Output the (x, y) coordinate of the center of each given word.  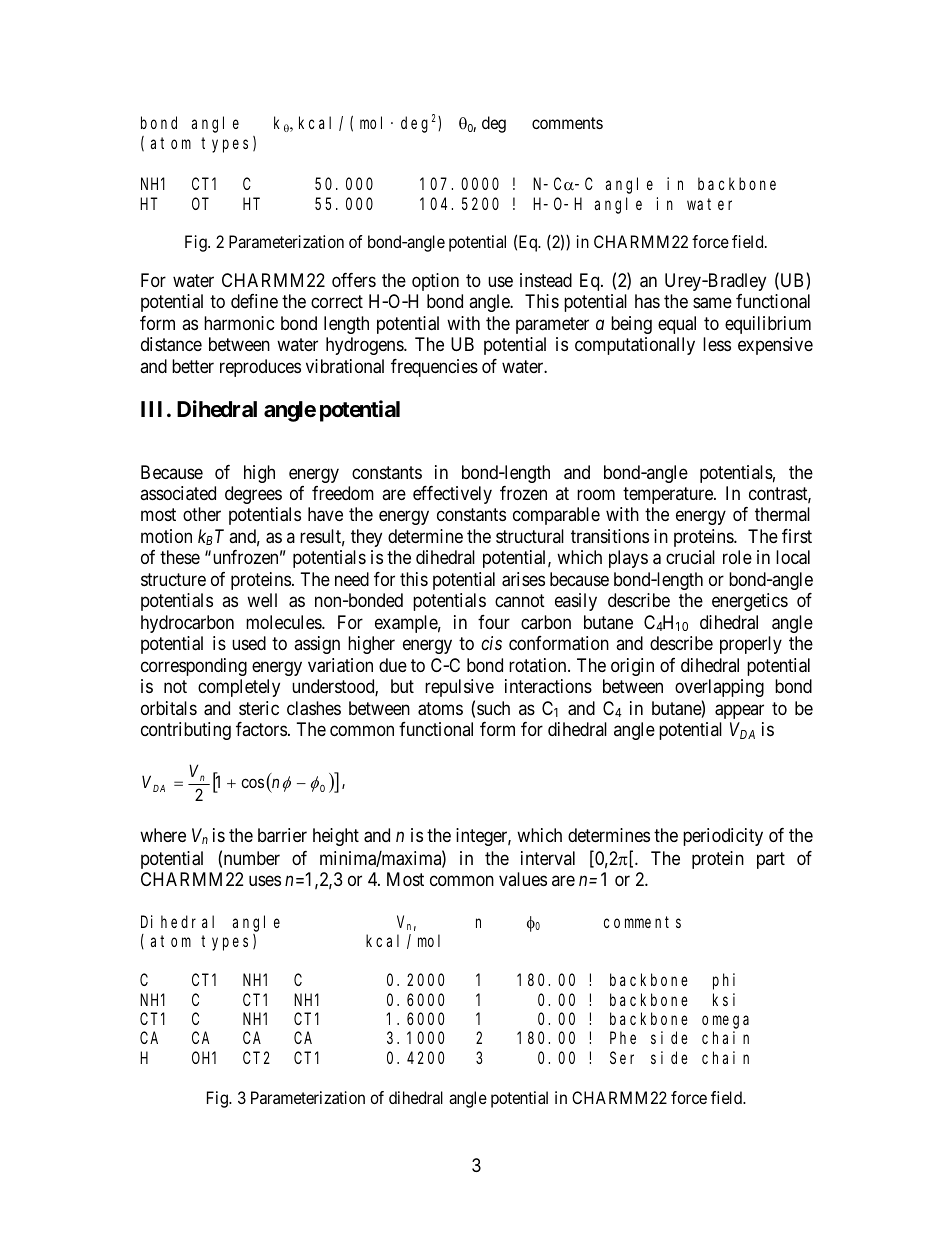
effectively (452, 495)
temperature (669, 495)
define (254, 301)
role (737, 557)
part (771, 860)
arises (523, 579)
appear (739, 711)
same (712, 303)
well (262, 600)
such (493, 708)
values (523, 879)
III (151, 409)
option (435, 282)
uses (265, 881)
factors (261, 729)
